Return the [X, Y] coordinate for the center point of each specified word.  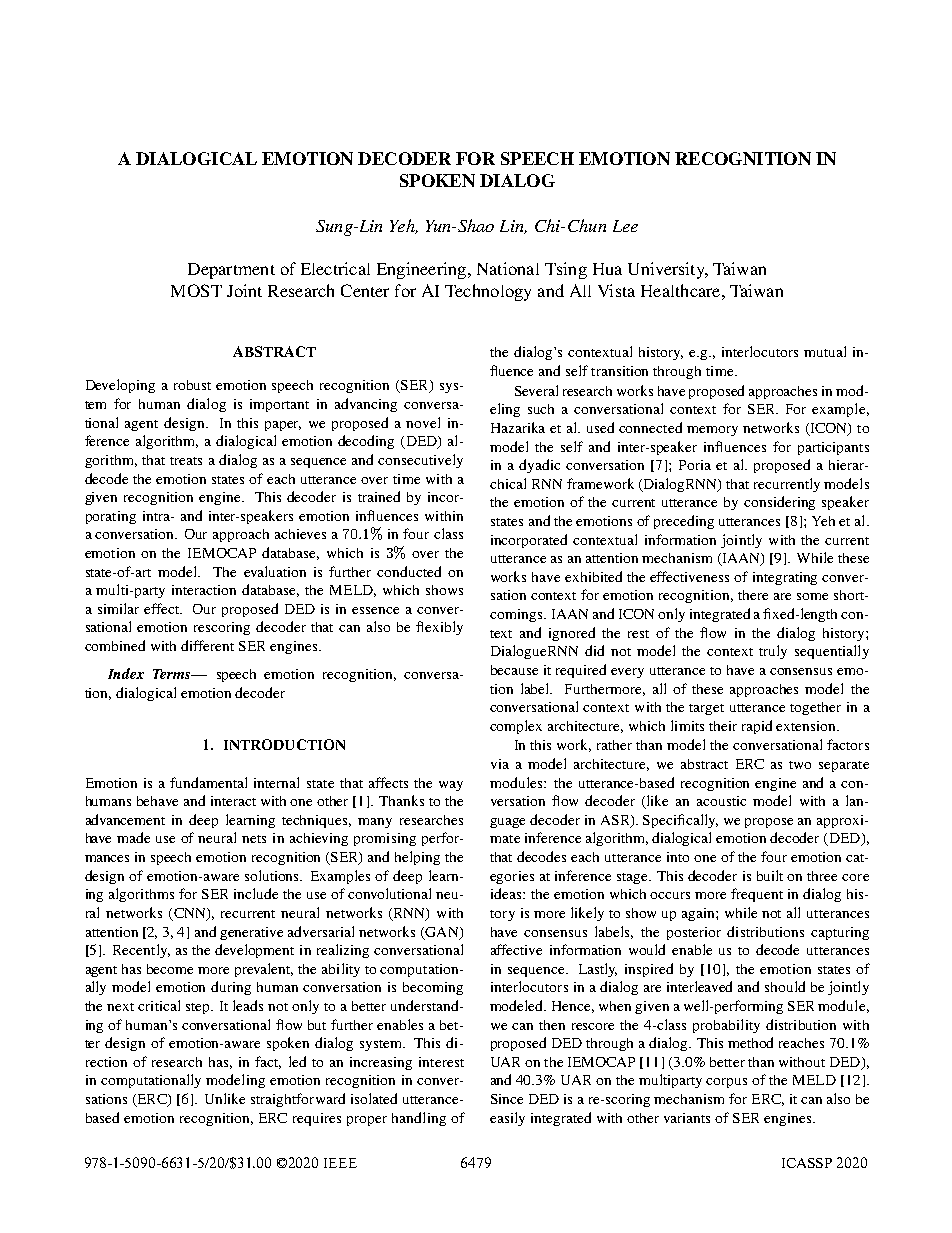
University [667, 270]
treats [186, 461]
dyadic [539, 466]
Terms [172, 674]
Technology [488, 292]
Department [231, 271]
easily [507, 1119]
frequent [757, 895]
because [514, 670]
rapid [757, 727]
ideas [507, 893]
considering [779, 503]
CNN [189, 914]
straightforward [298, 1100]
